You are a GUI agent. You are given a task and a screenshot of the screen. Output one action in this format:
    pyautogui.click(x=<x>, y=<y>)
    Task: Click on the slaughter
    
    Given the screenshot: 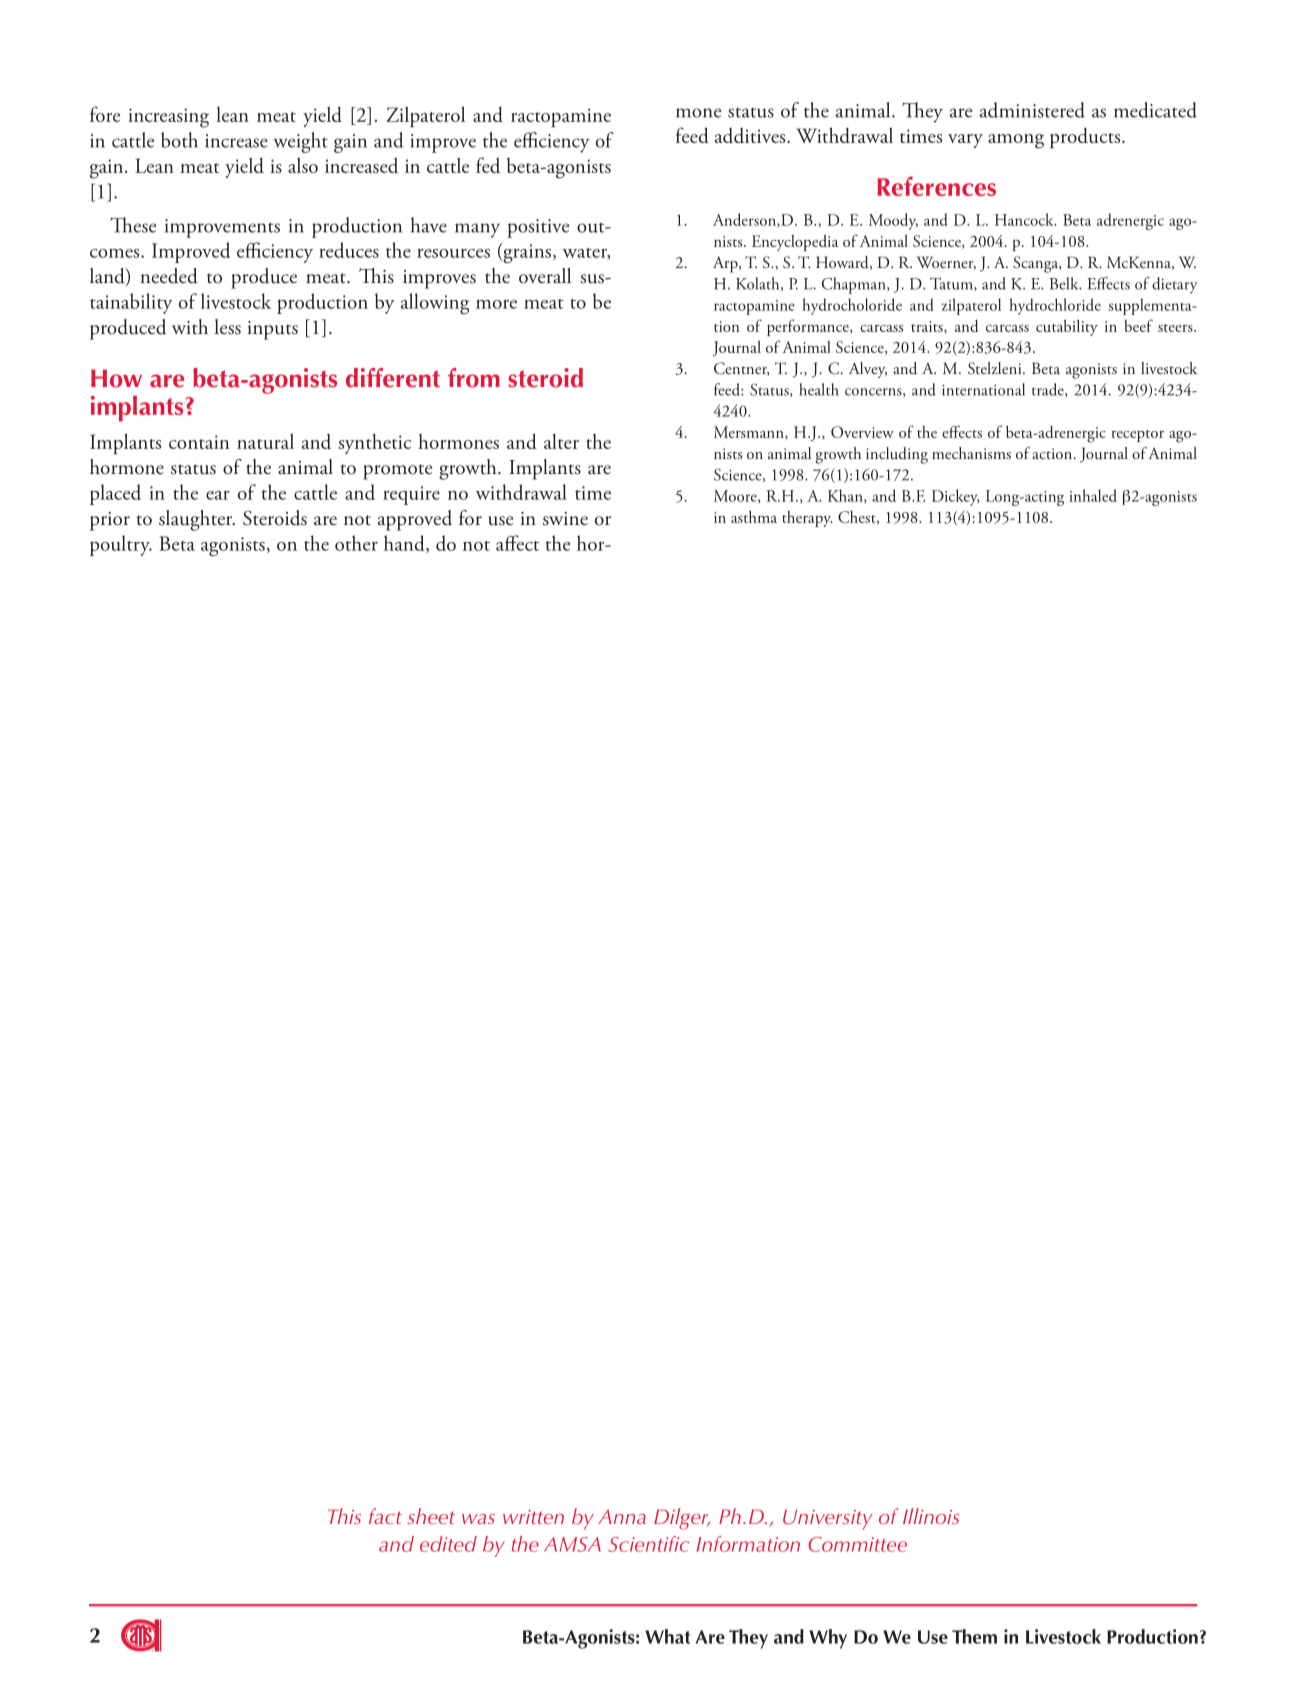 What is the action you would take?
    pyautogui.click(x=197, y=520)
